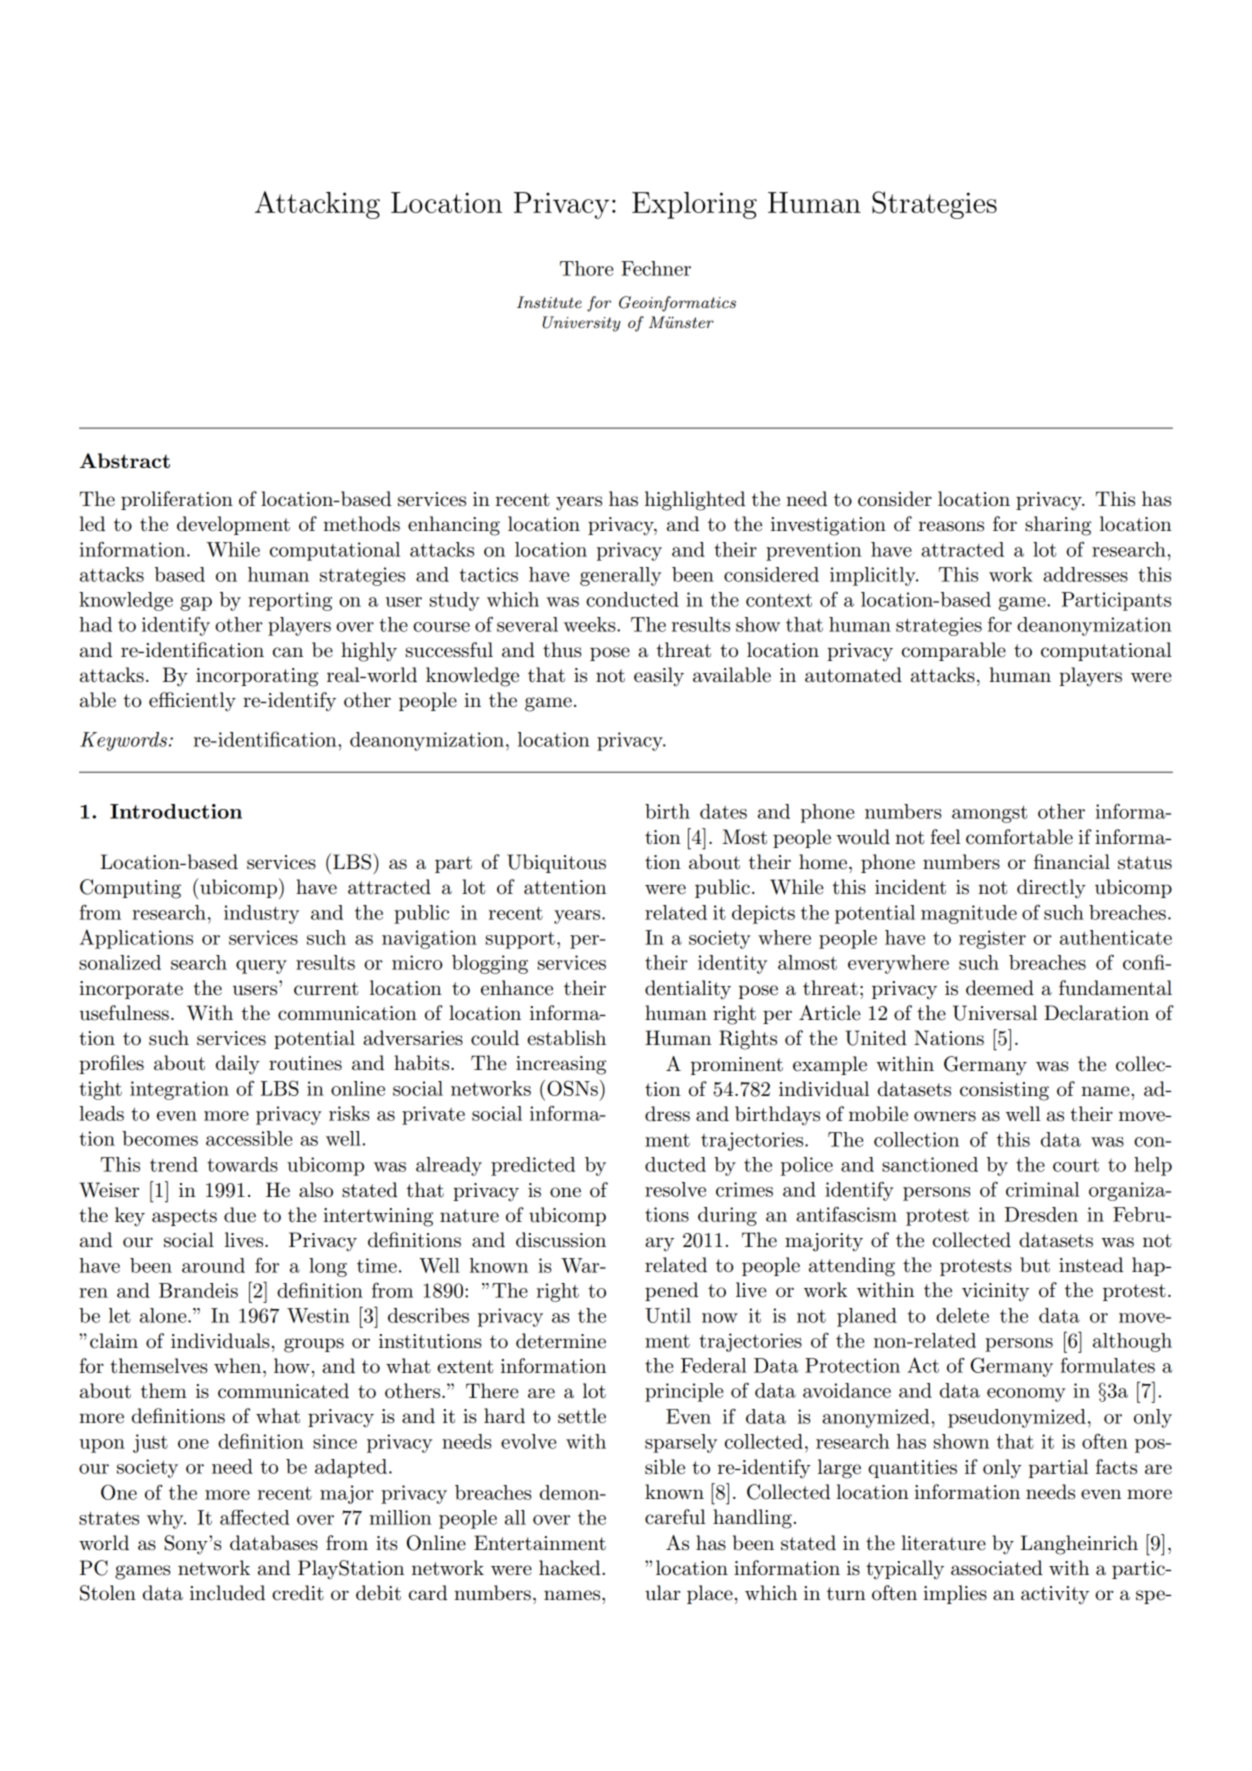 Image resolution: width=1252 pixels, height=1771 pixels. I want to click on Exploring, so click(694, 205).
